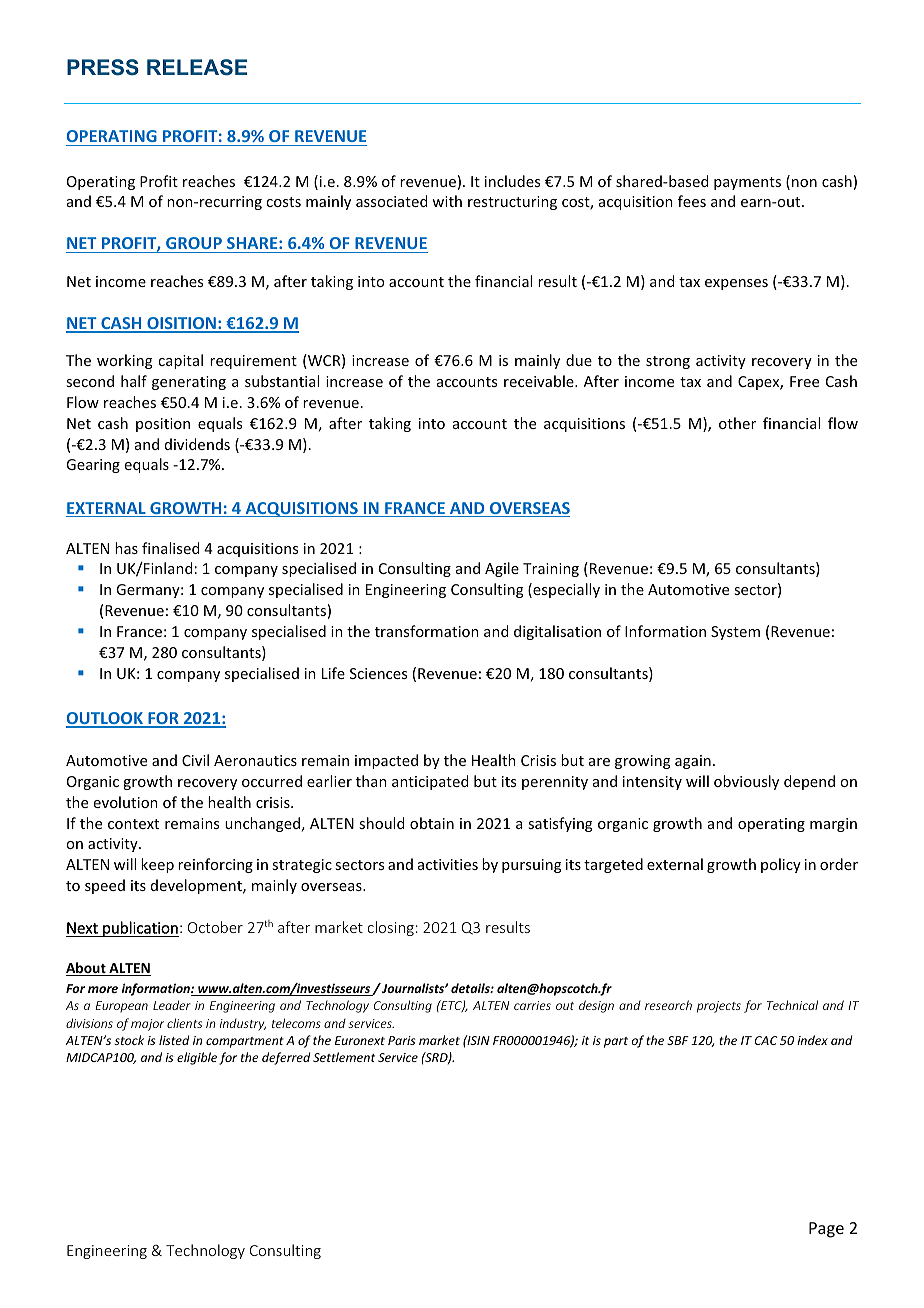 This screenshot has width=924, height=1308. I want to click on OUTLOOK, so click(105, 719).
